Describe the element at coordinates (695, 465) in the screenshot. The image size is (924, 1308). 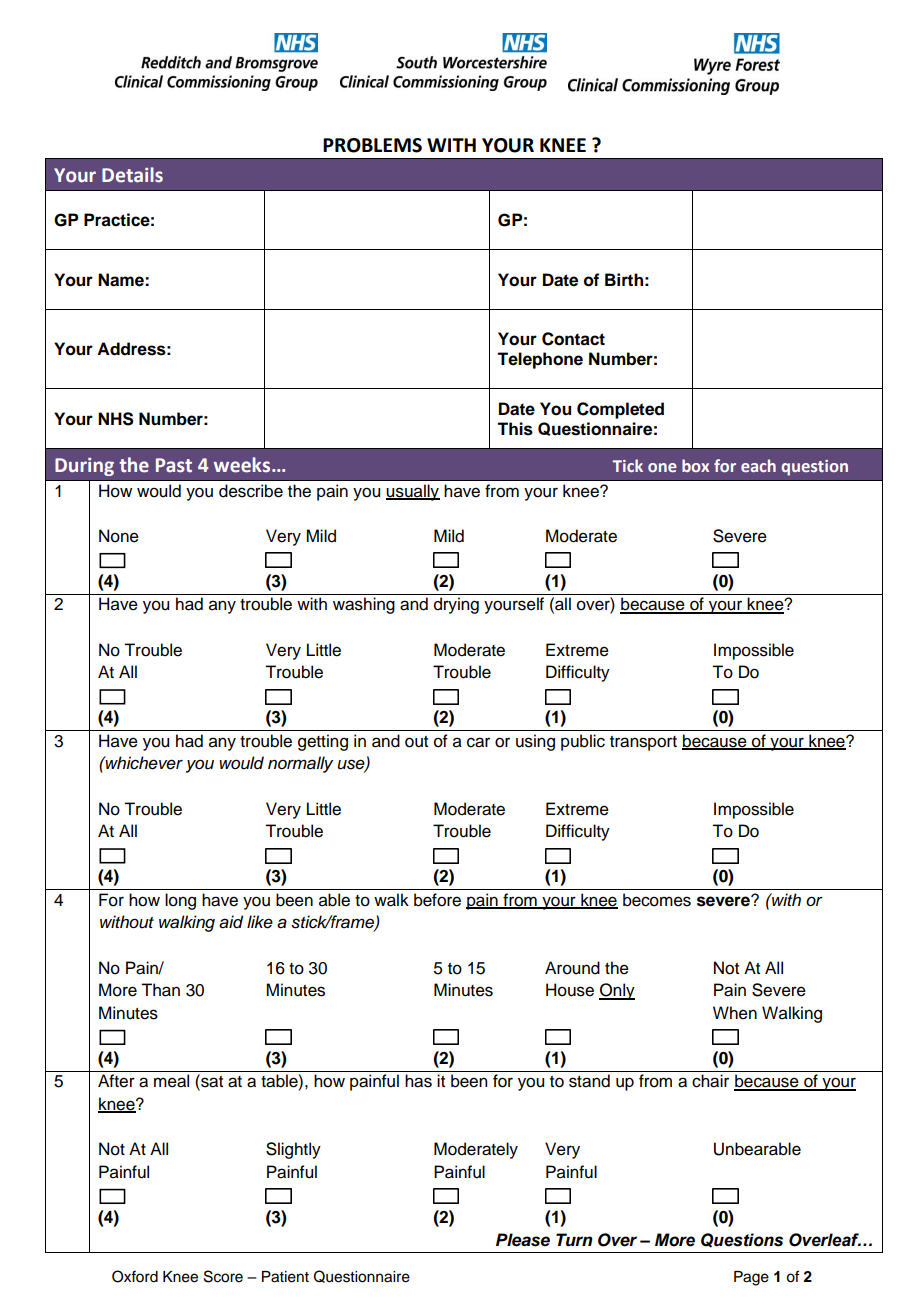
I see `box` at that location.
